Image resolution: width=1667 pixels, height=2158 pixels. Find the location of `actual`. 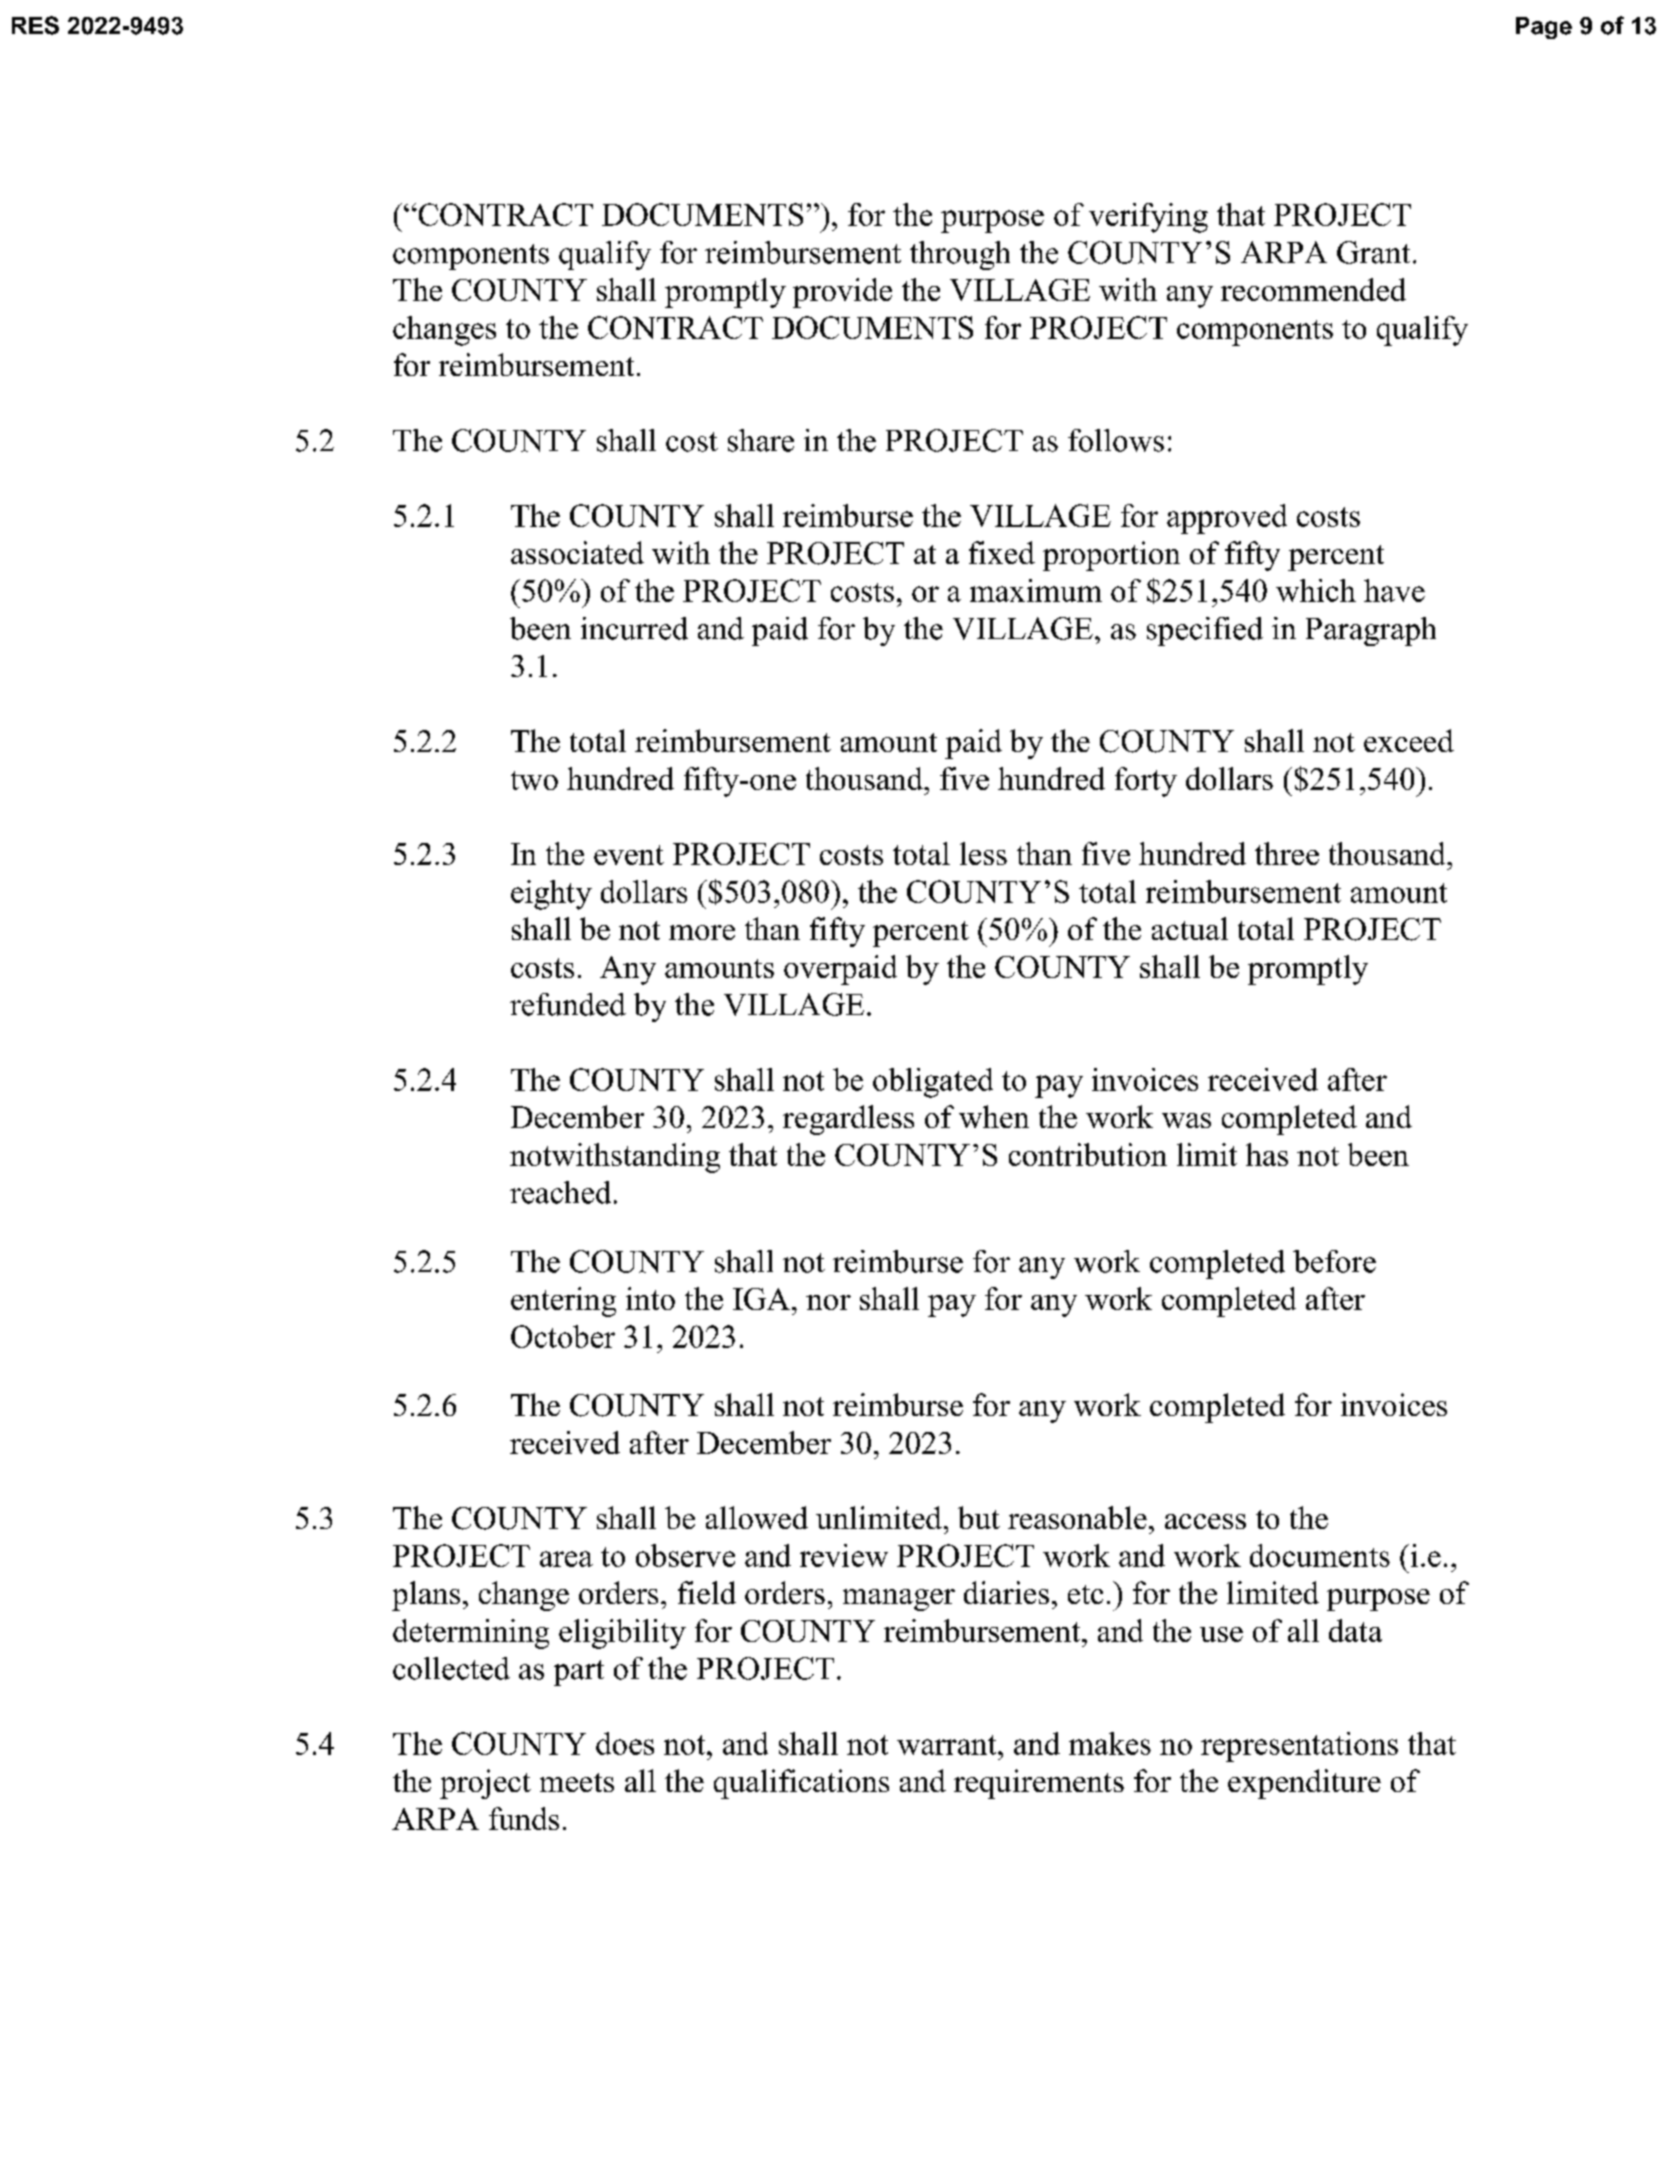

actual is located at coordinates (1190, 928).
